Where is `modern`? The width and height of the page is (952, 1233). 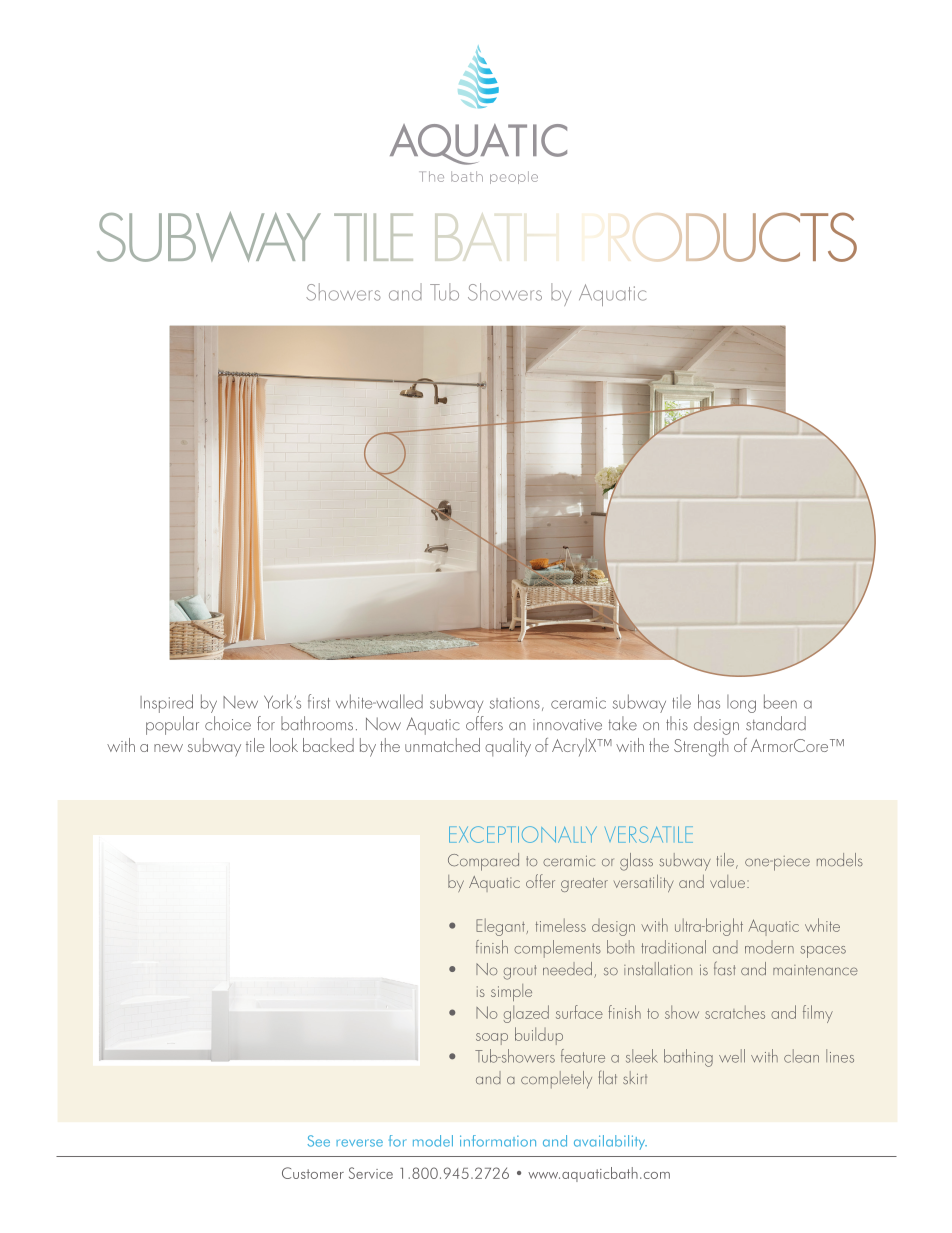
modern is located at coordinates (769, 947).
